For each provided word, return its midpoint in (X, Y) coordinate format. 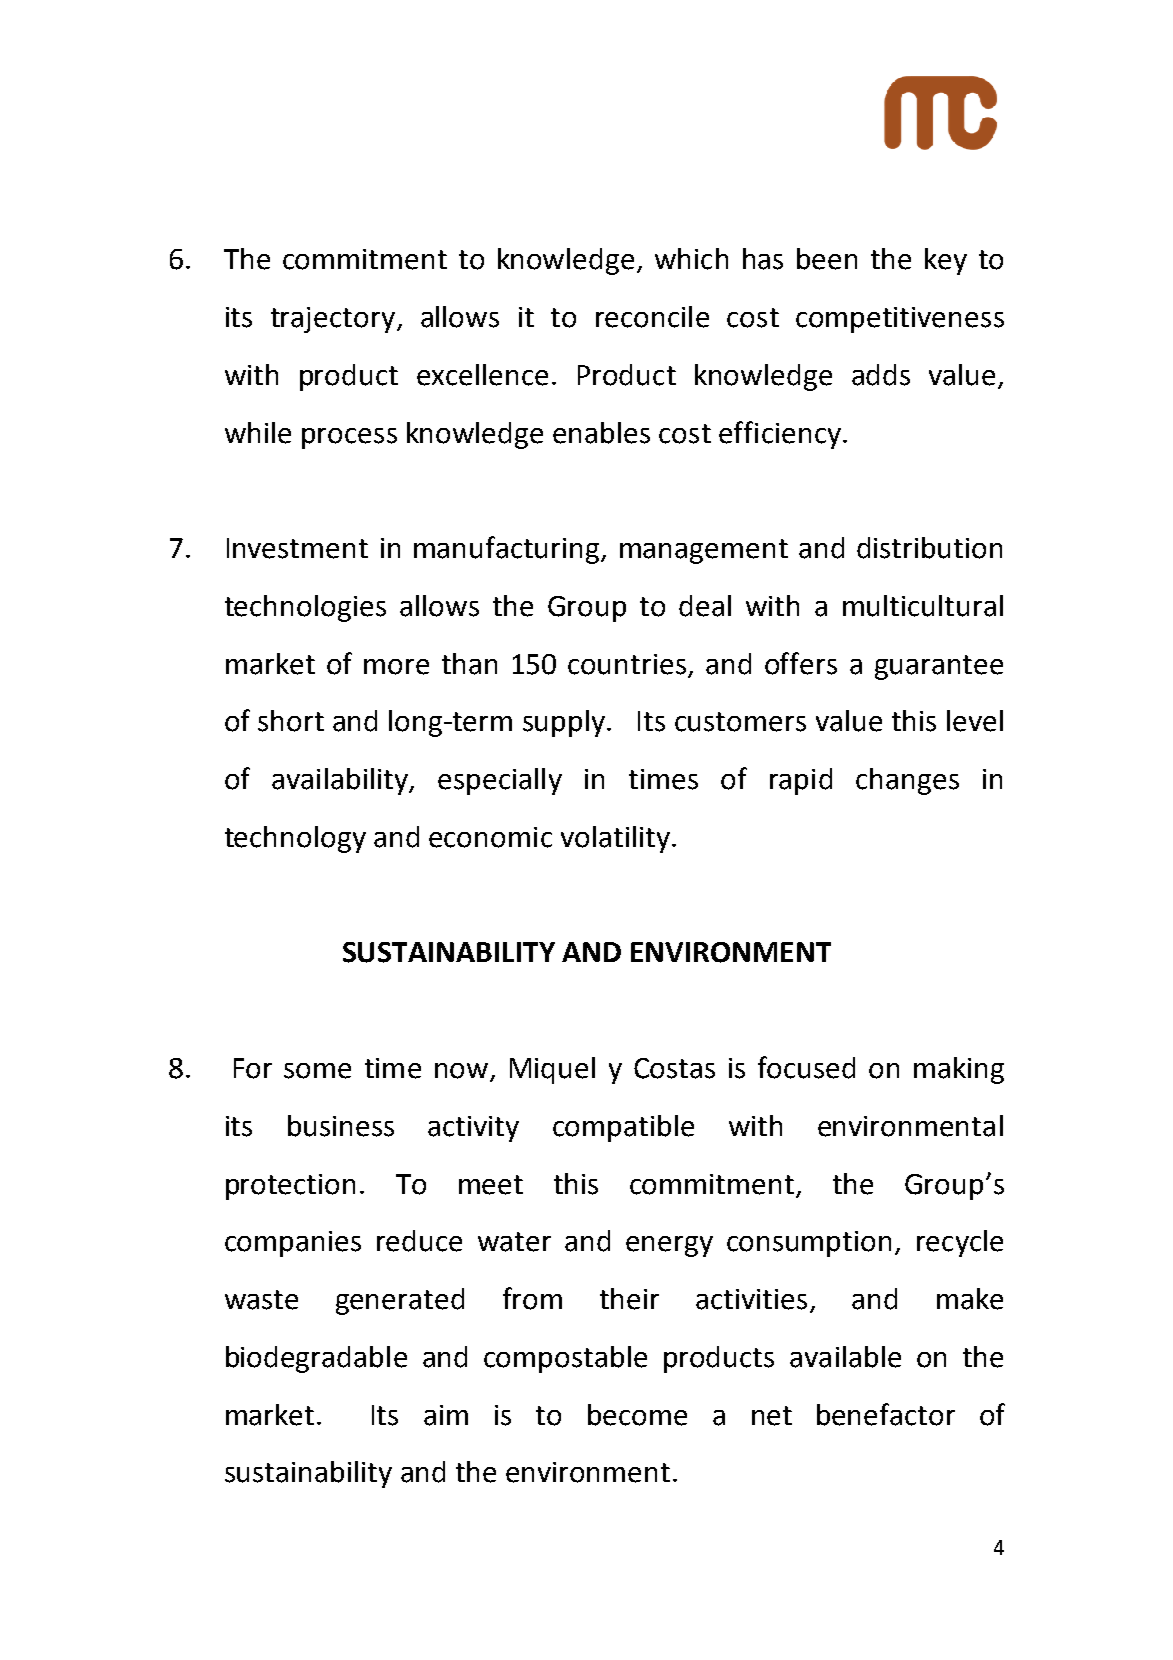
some (317, 1071)
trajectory (333, 320)
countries (627, 664)
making (959, 1070)
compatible (623, 1128)
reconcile (652, 317)
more (396, 667)
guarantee (939, 667)
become (637, 1415)
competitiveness (900, 320)
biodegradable (316, 1359)
